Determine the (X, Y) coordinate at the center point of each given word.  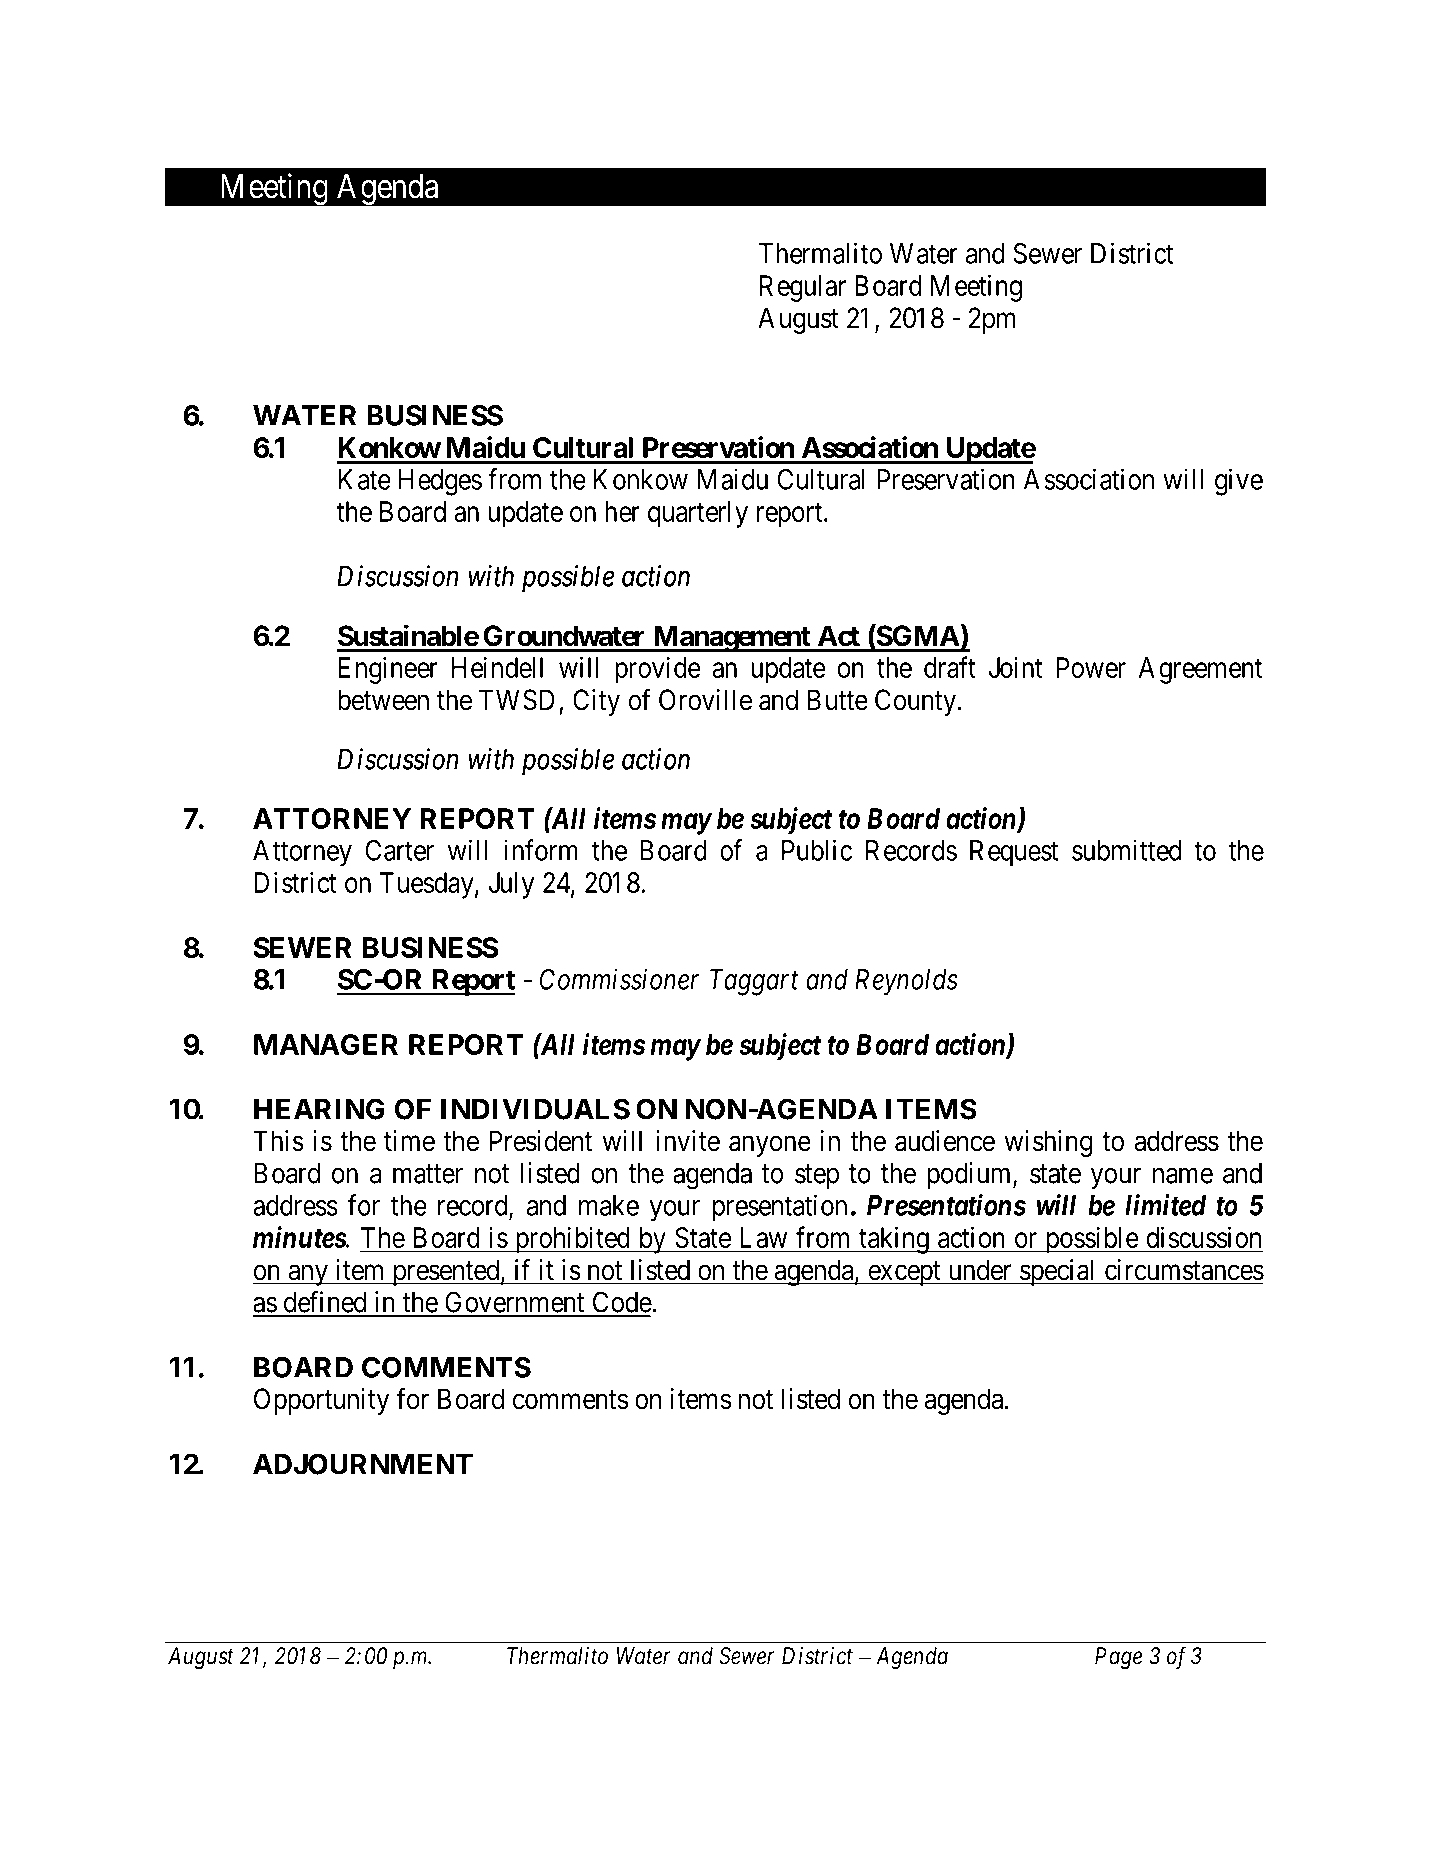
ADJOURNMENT (363, 1464)
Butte (838, 700)
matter (428, 1174)
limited (1165, 1205)
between (383, 700)
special (1058, 1272)
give (1239, 482)
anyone (770, 1146)
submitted (1126, 850)
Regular (803, 288)
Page (1118, 1658)
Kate (365, 479)
